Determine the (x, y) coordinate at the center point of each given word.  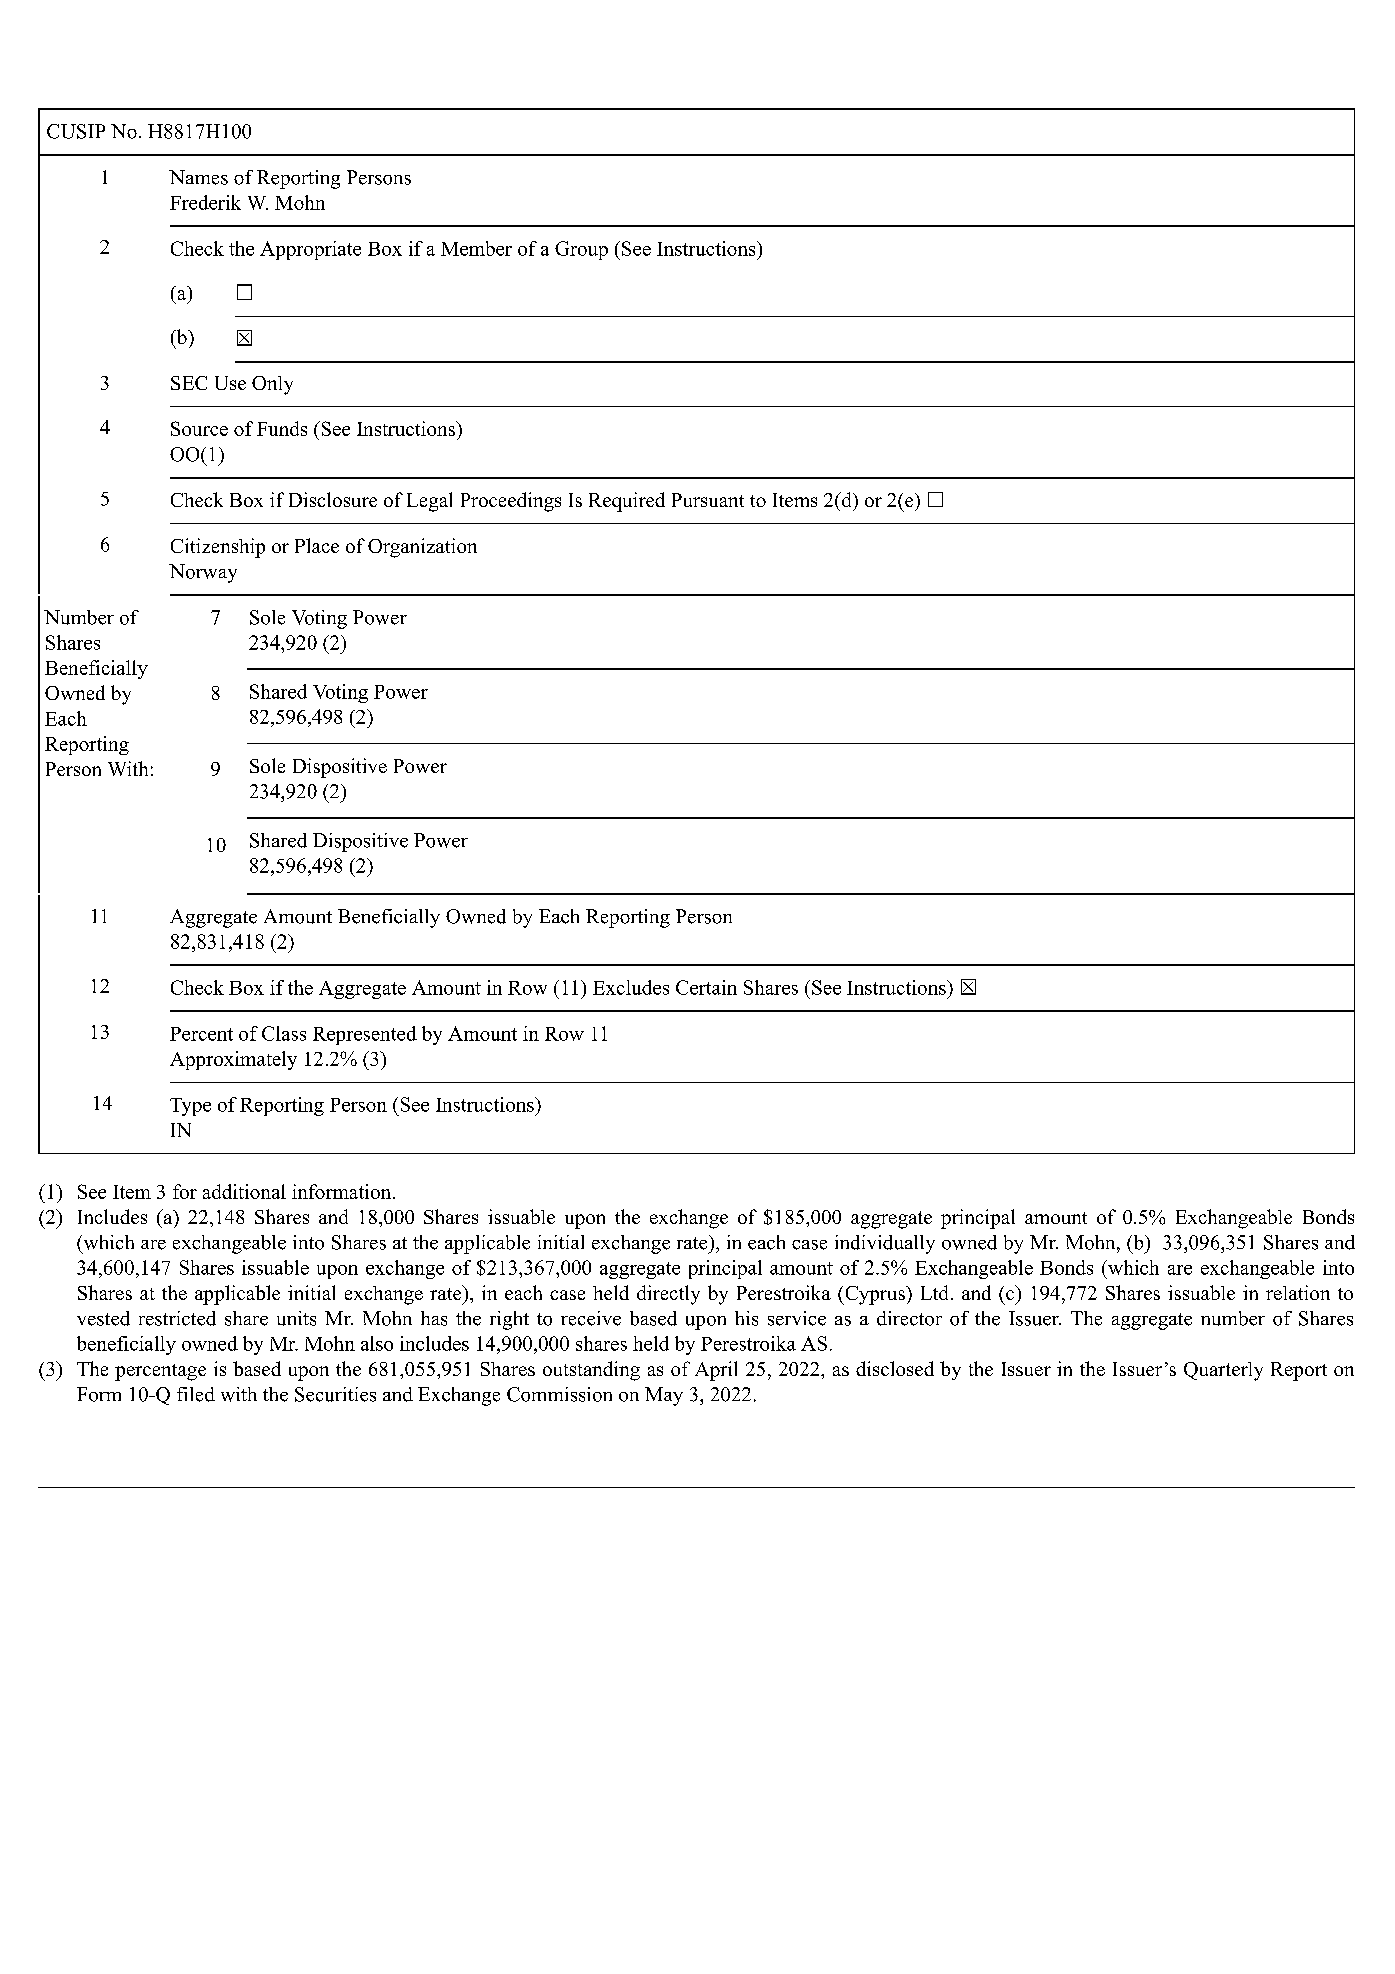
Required (627, 502)
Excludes (631, 987)
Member (476, 248)
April (716, 1371)
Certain (706, 987)
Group (581, 250)
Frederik (205, 202)
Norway (203, 573)
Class (284, 1033)
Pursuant (708, 500)
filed (196, 1394)
